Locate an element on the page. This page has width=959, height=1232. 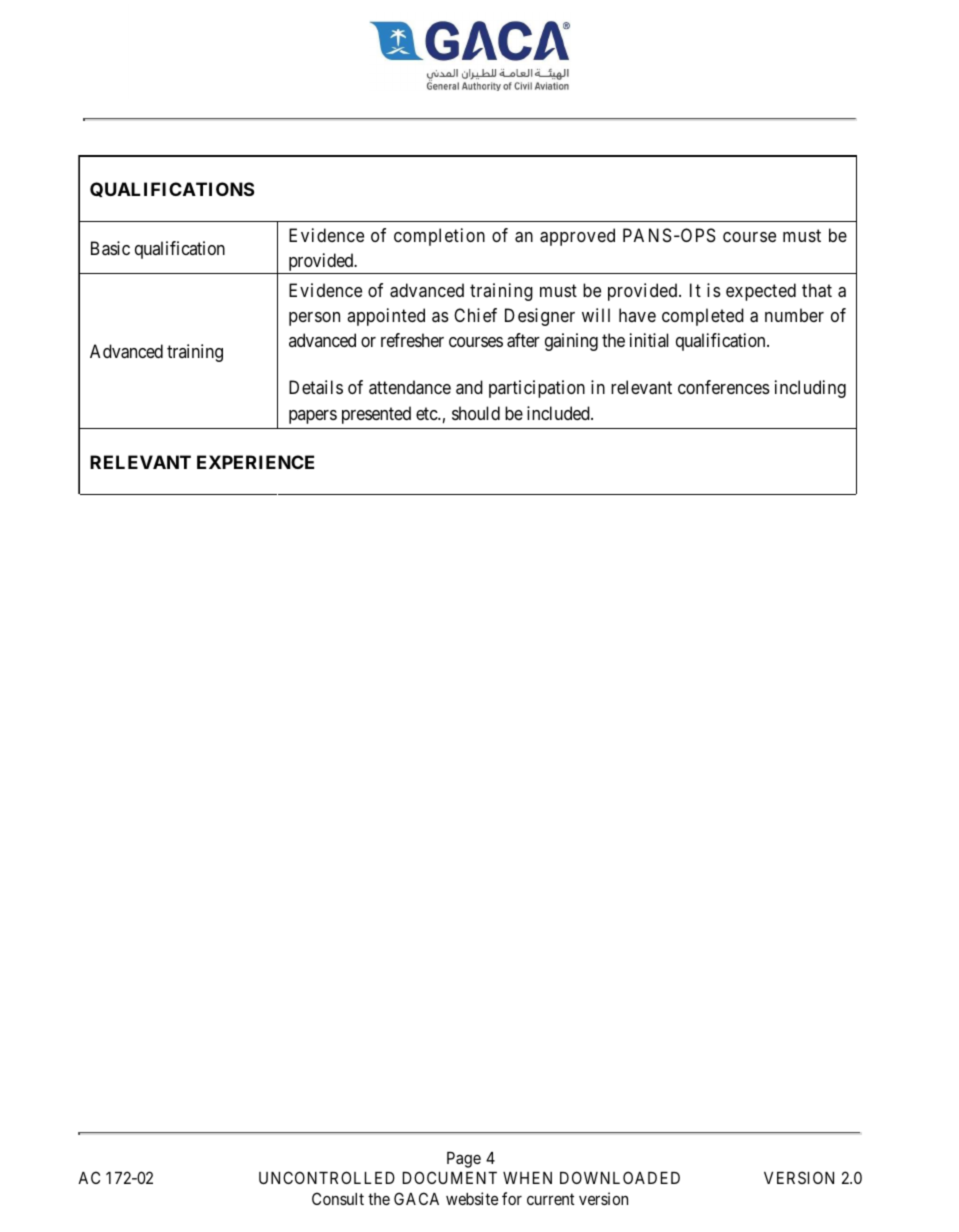
Page is located at coordinates (464, 1160).
